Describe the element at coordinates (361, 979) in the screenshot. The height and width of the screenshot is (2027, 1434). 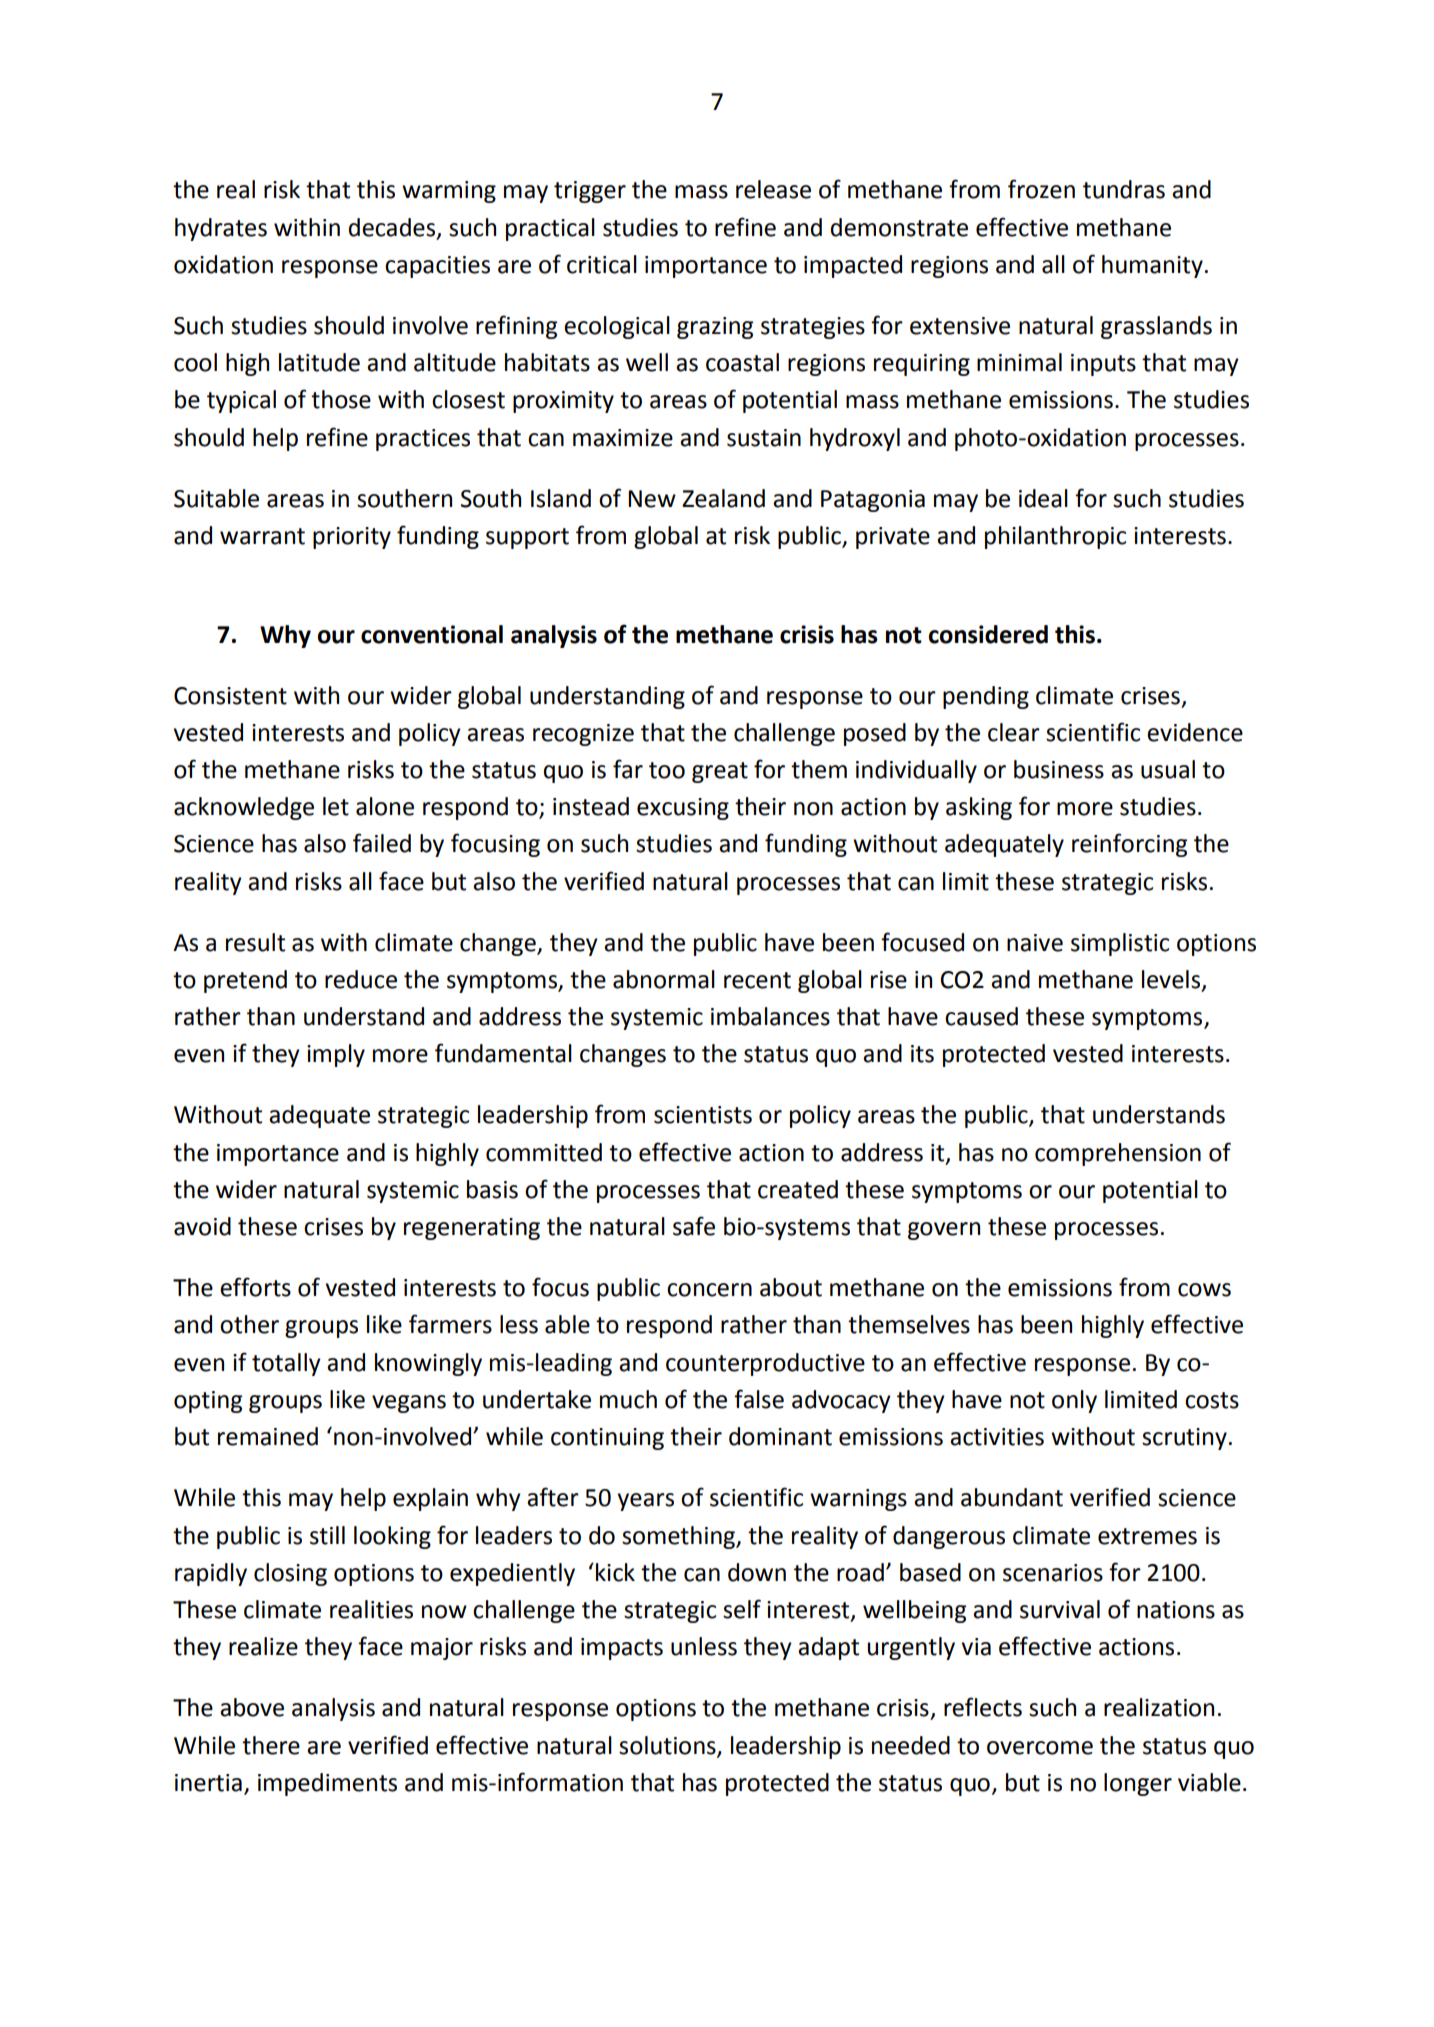
I see `reduce` at that location.
